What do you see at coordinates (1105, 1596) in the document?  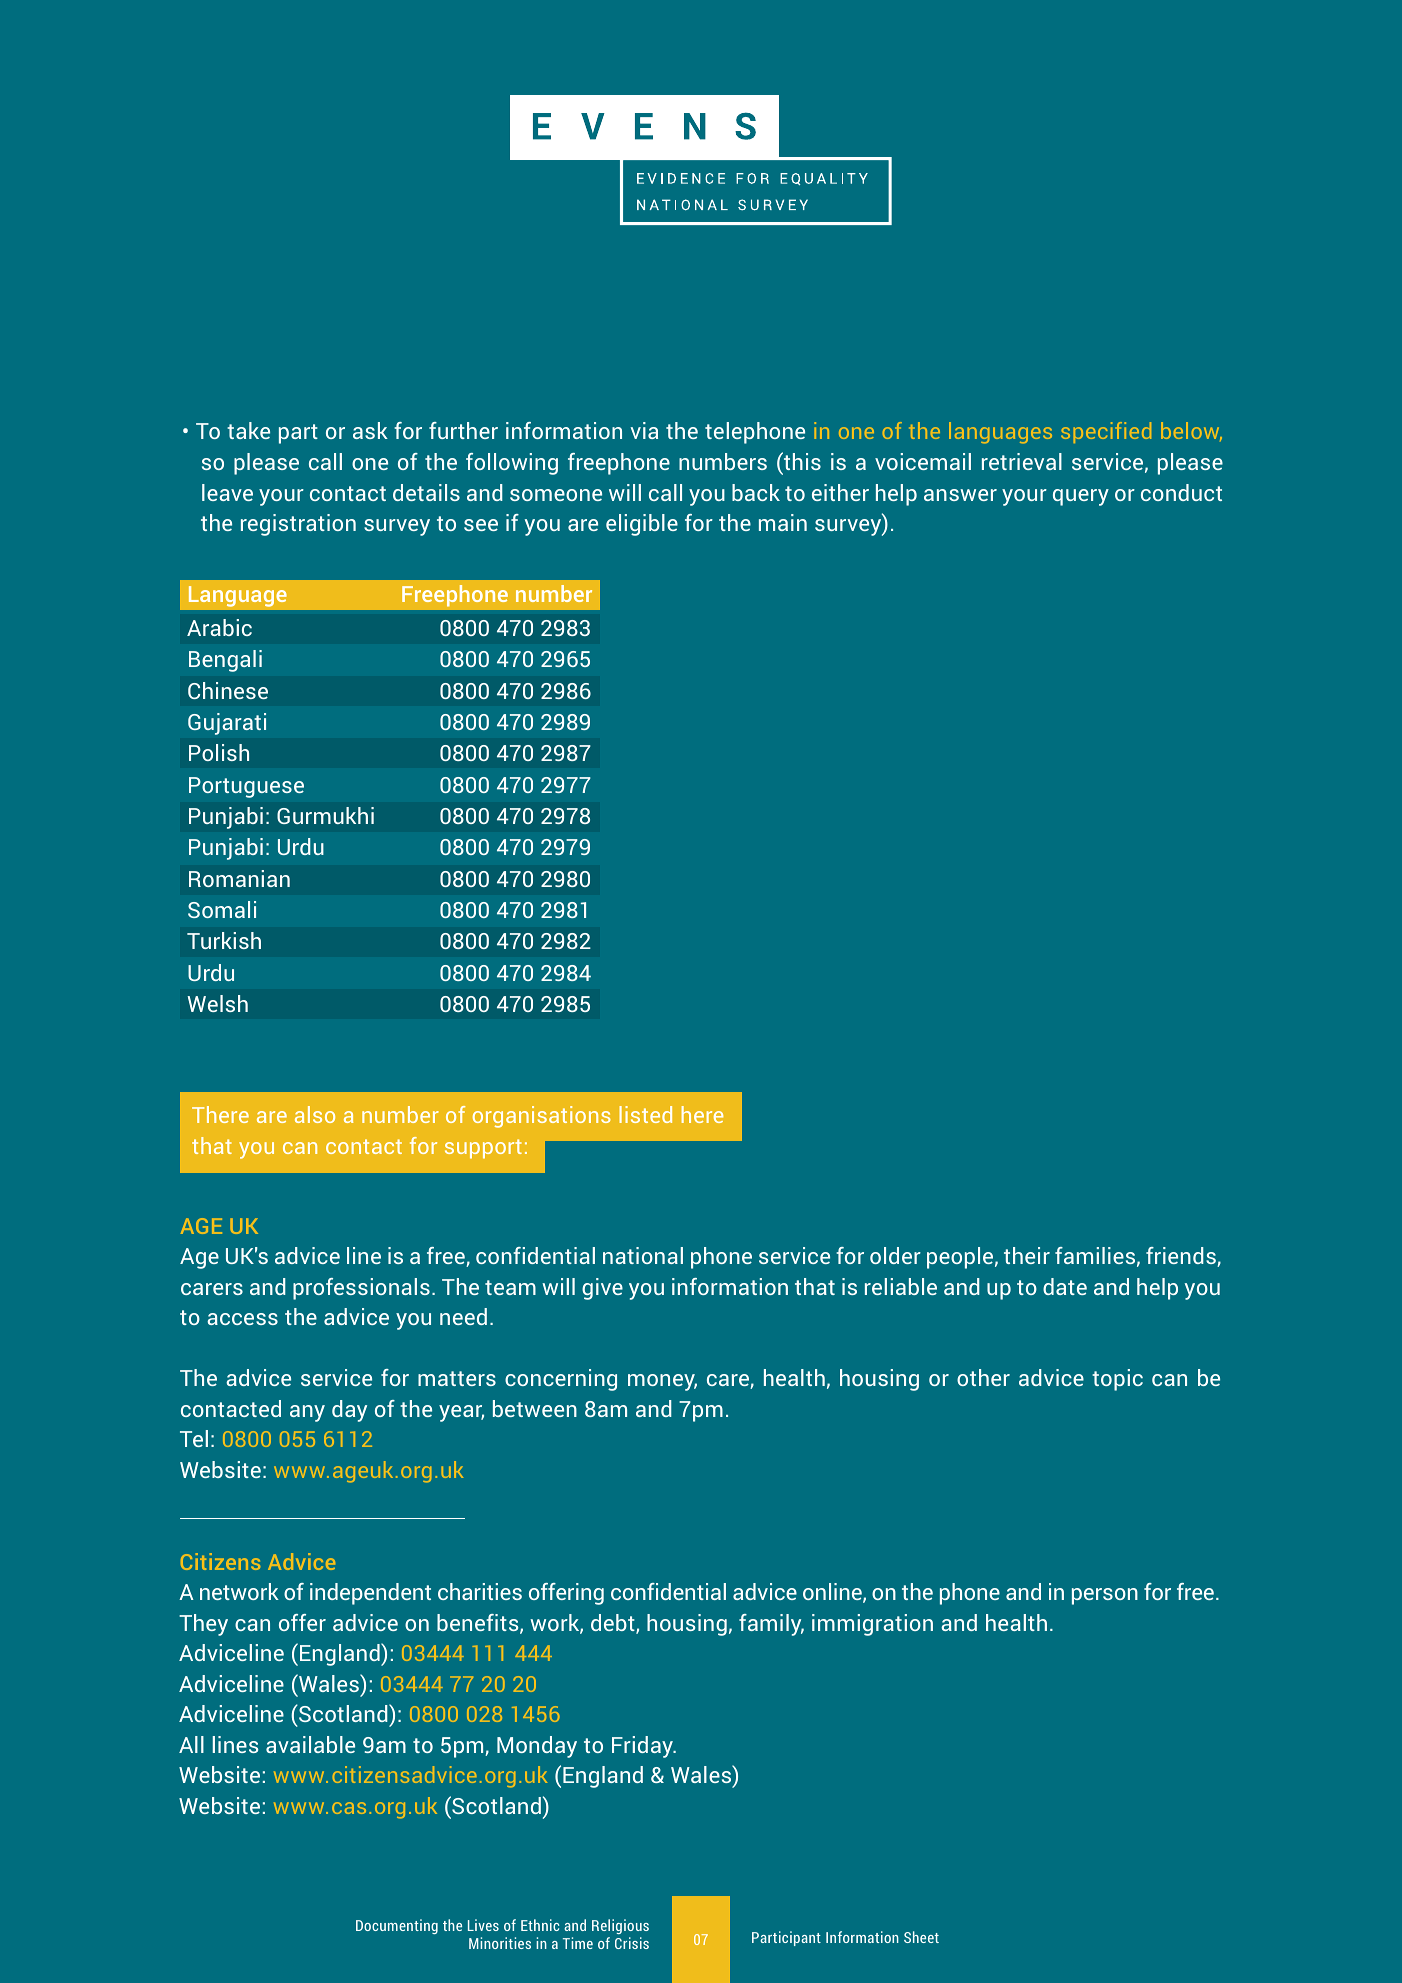 I see `person` at bounding box center [1105, 1596].
